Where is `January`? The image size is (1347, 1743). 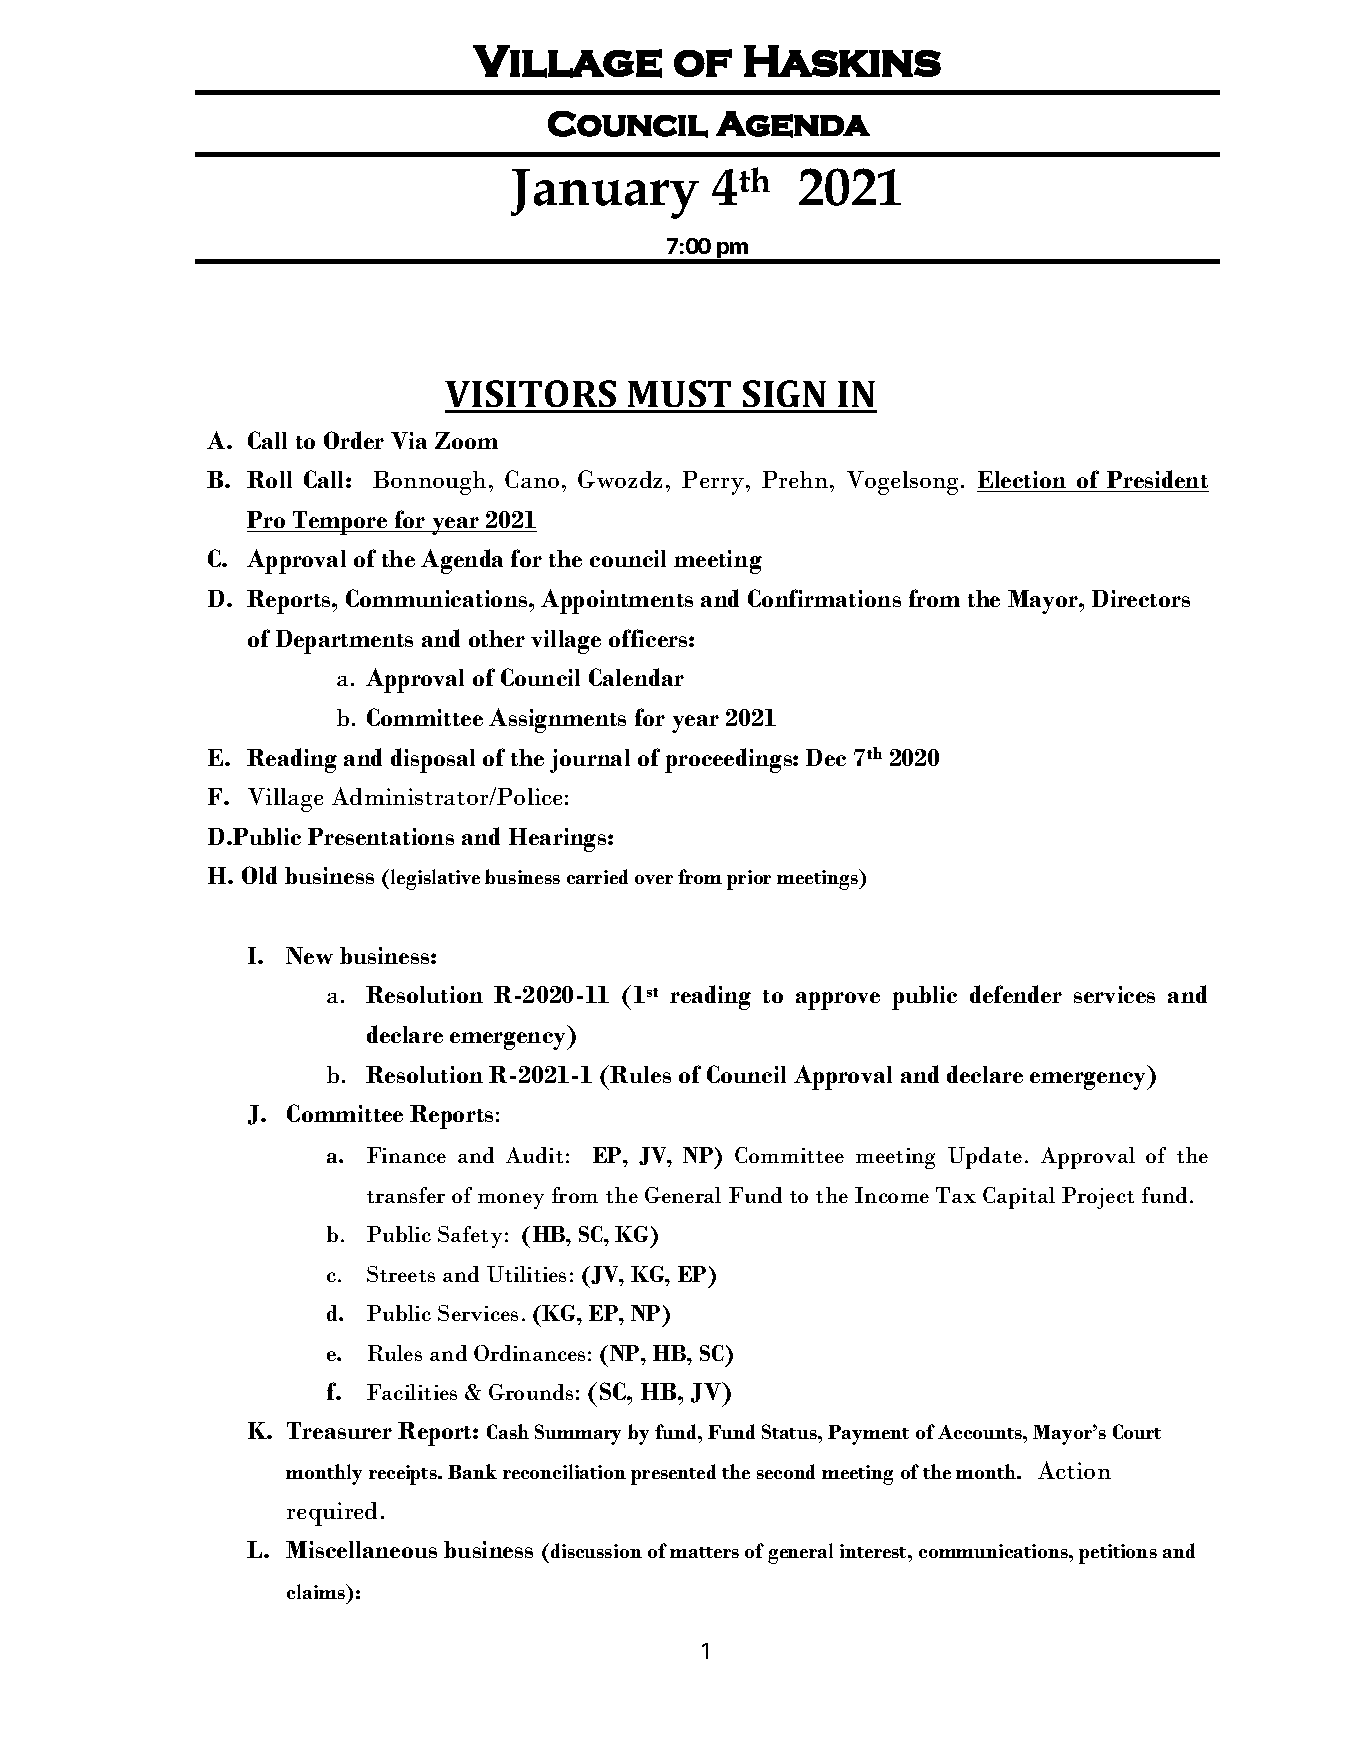
January is located at coordinates (605, 194).
